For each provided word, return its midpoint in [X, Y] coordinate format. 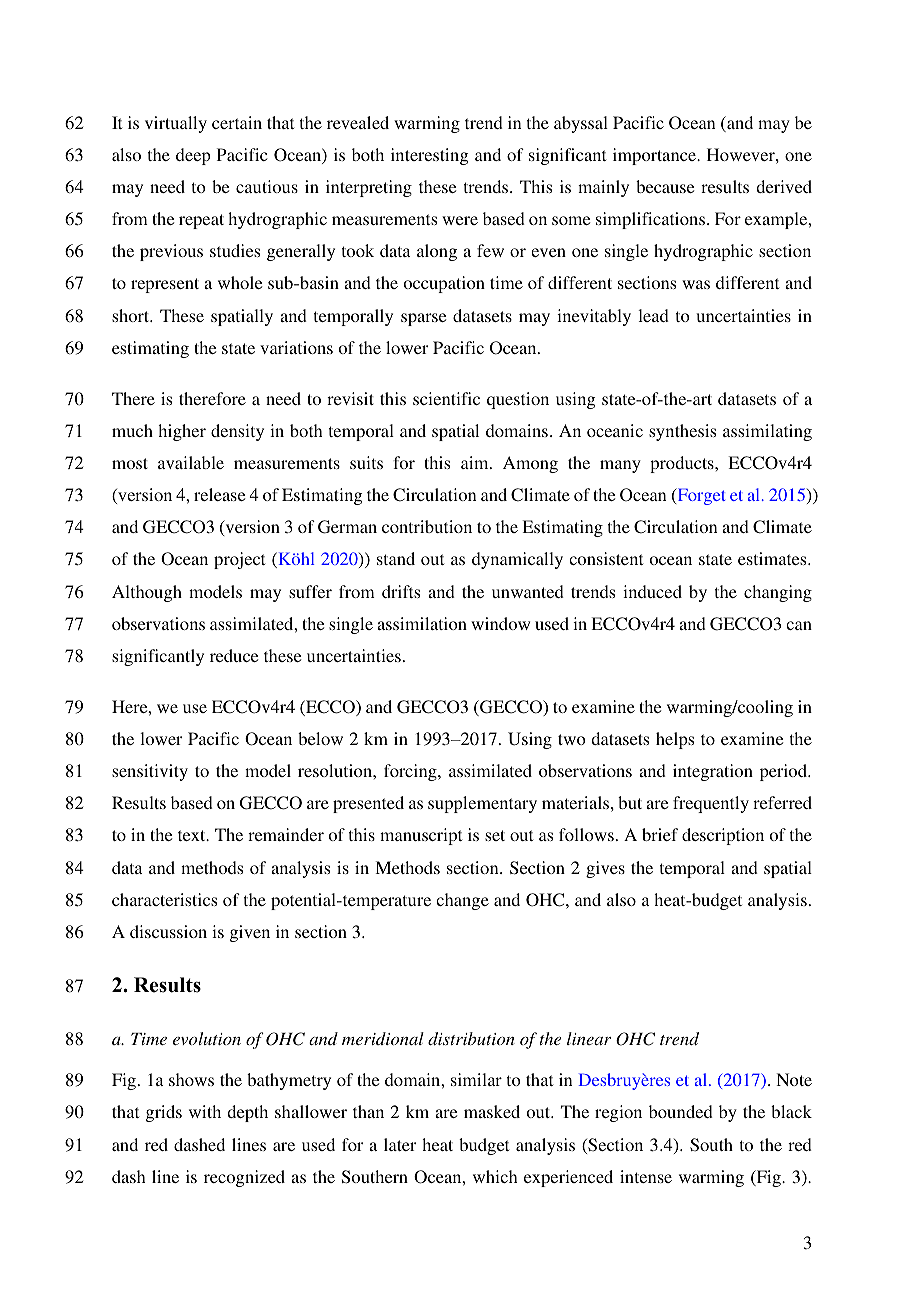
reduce [234, 655]
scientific [446, 398]
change [462, 901]
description [723, 836]
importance [655, 156]
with [205, 1111]
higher [182, 432]
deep [193, 156]
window [500, 623]
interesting [429, 156]
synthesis [682, 432]
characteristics [164, 899]
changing [778, 593]
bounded [681, 1111]
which [495, 1176]
